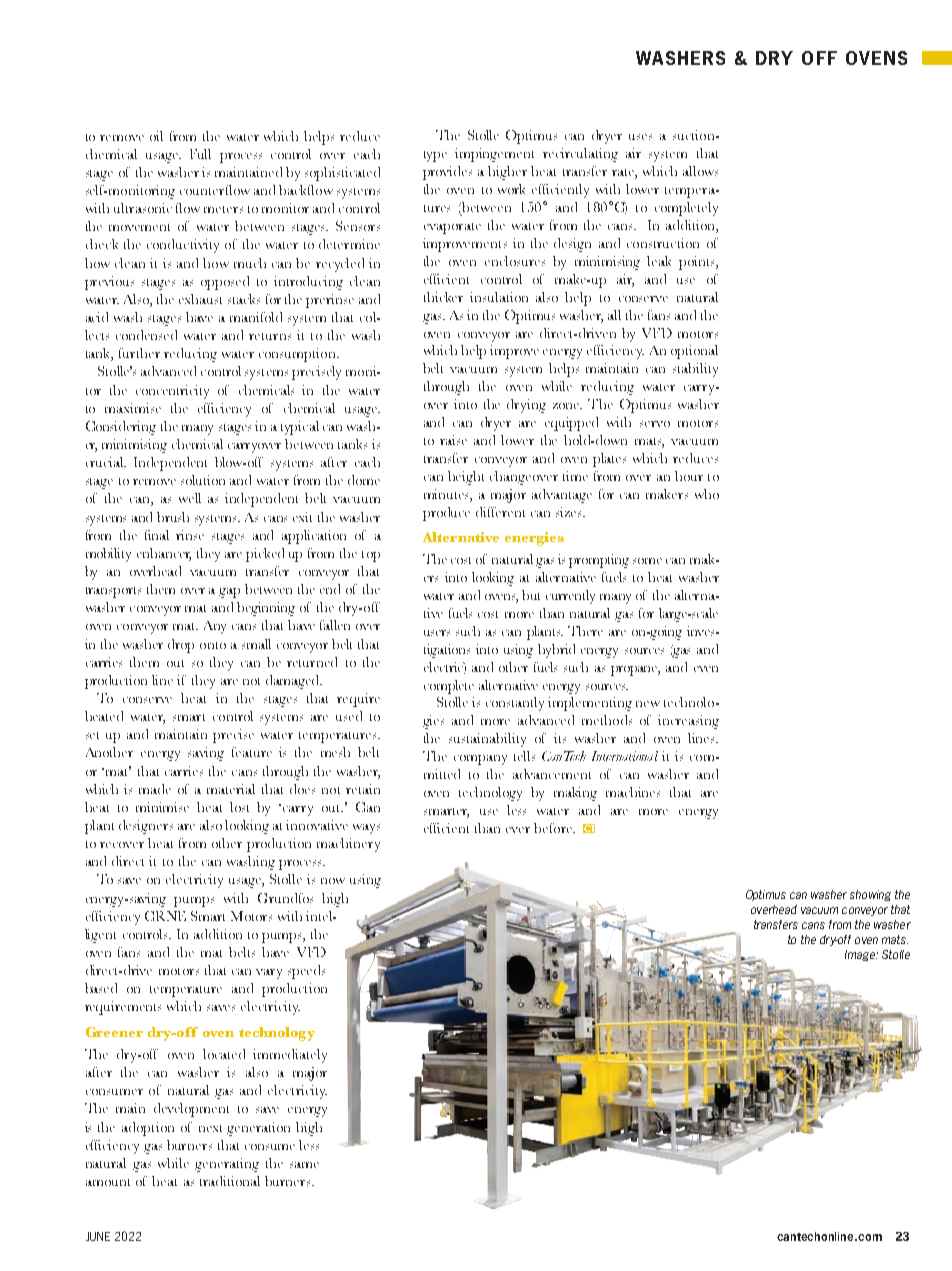 This screenshot has height=1271, width=952. I want to click on Full, so click(200, 154).
